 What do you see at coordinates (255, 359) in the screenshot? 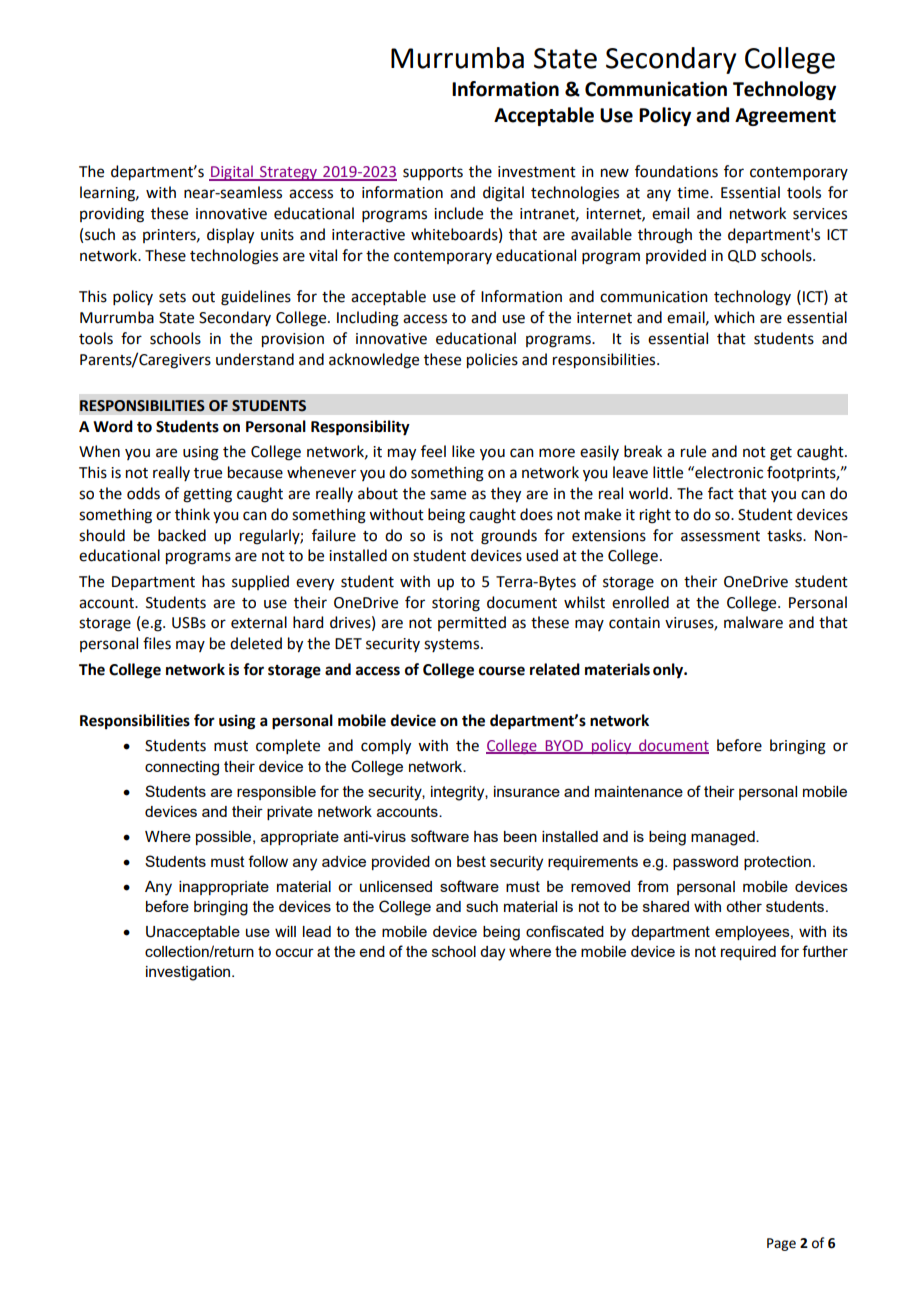
I see `understand` at bounding box center [255, 359].
